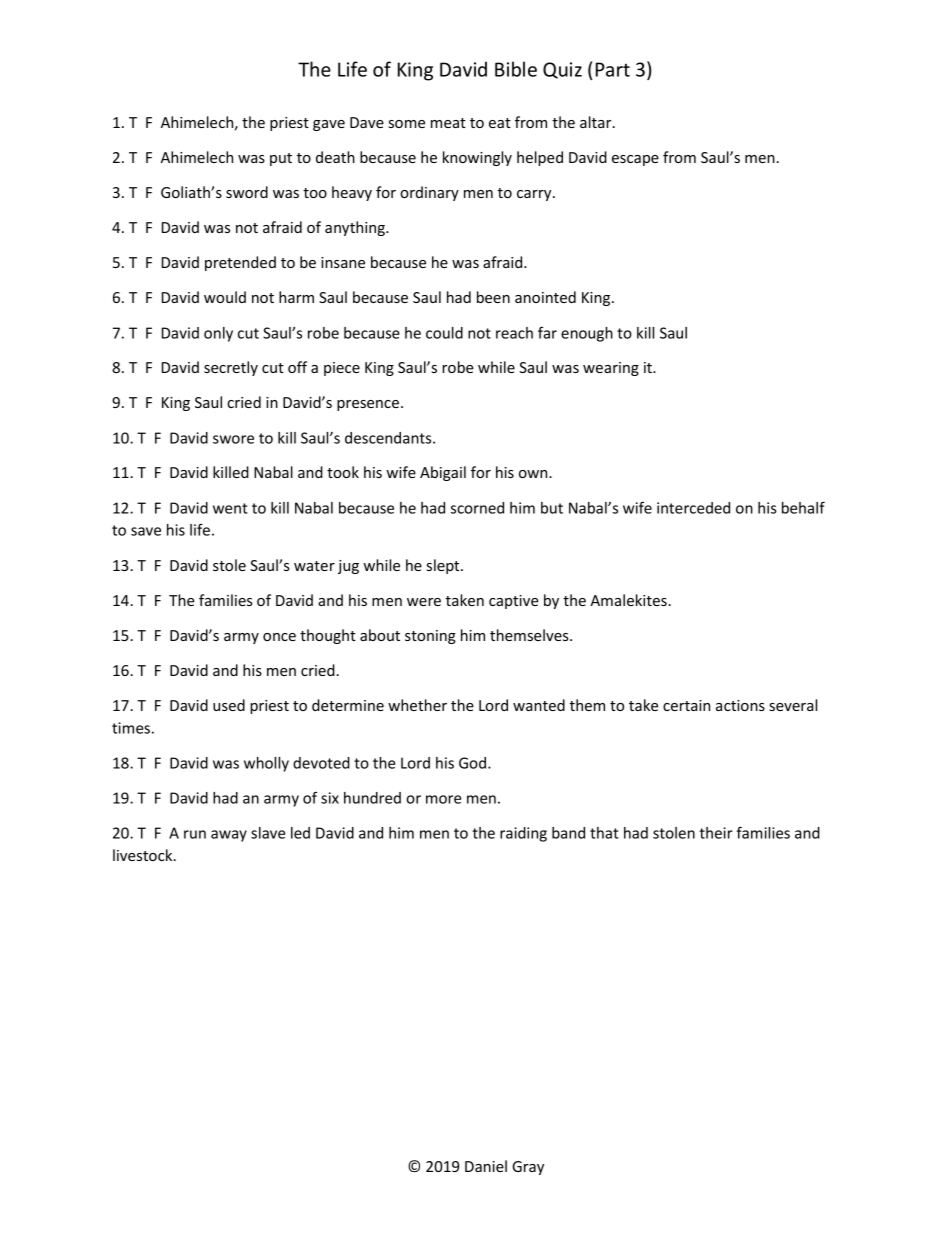 Image resolution: width=952 pixels, height=1233 pixels. I want to click on put, so click(281, 159).
